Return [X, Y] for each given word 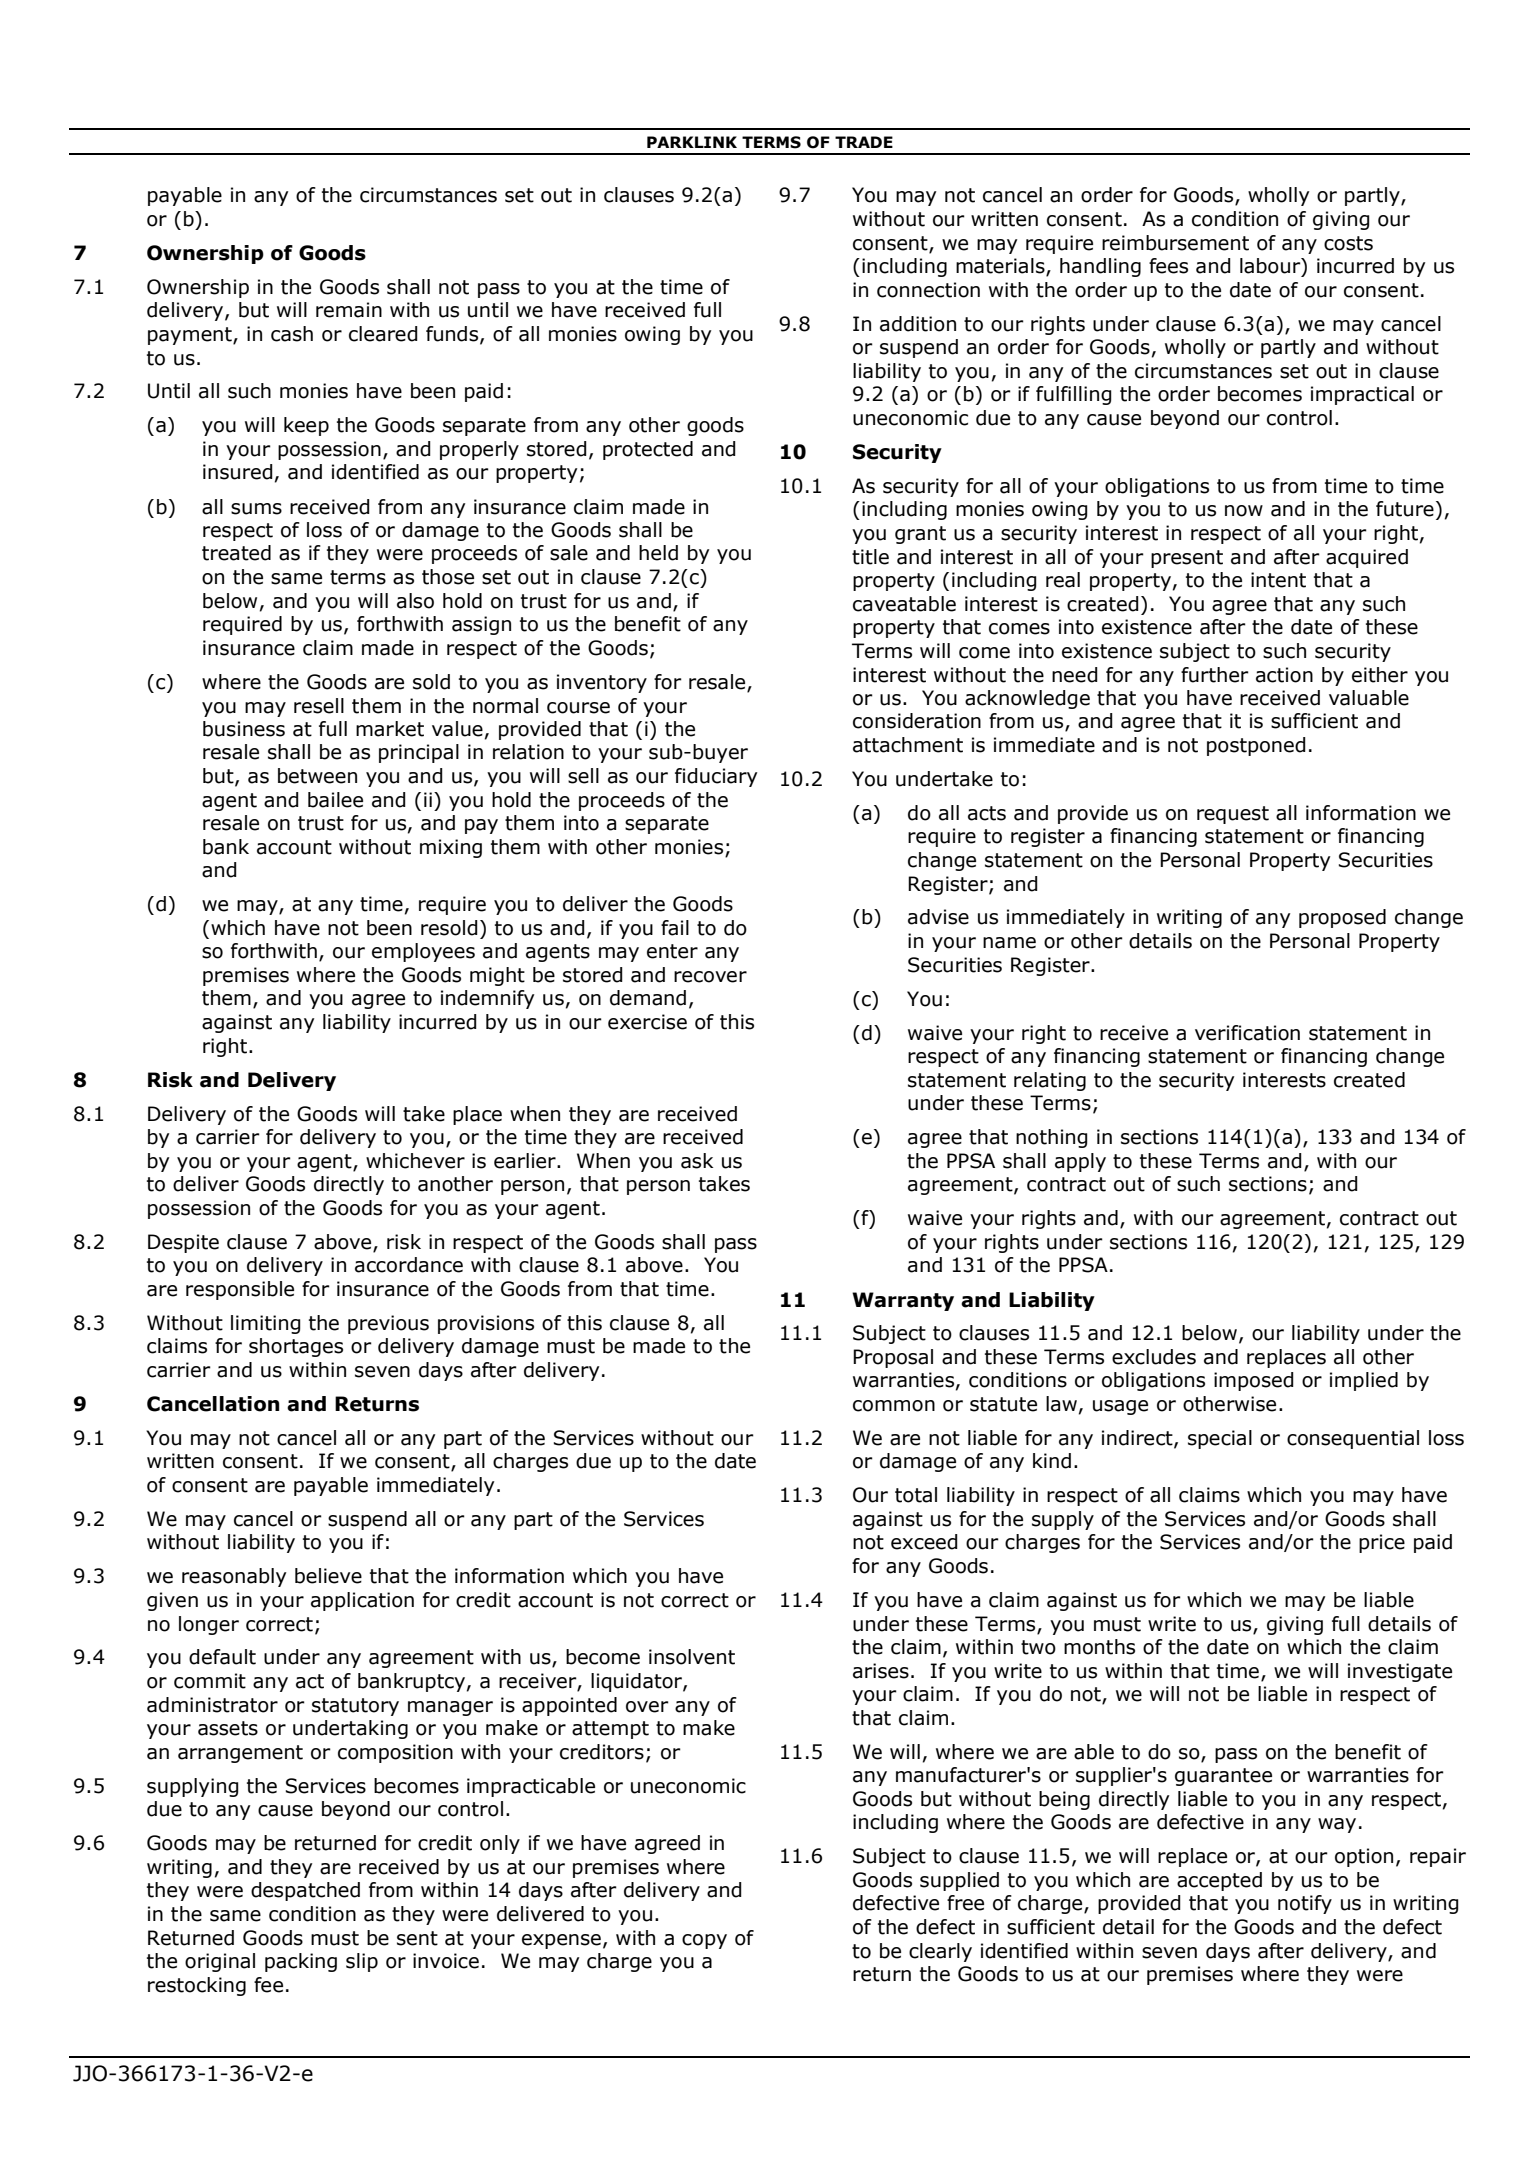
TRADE [864, 142]
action [1284, 675]
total [916, 1495]
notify [1305, 1904]
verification [1247, 1033]
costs [1348, 243]
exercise [647, 1022]
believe [328, 1576]
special [1220, 1439]
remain [349, 310]
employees [423, 952]
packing [301, 1962]
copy [704, 1941]
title [870, 557]
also [415, 601]
